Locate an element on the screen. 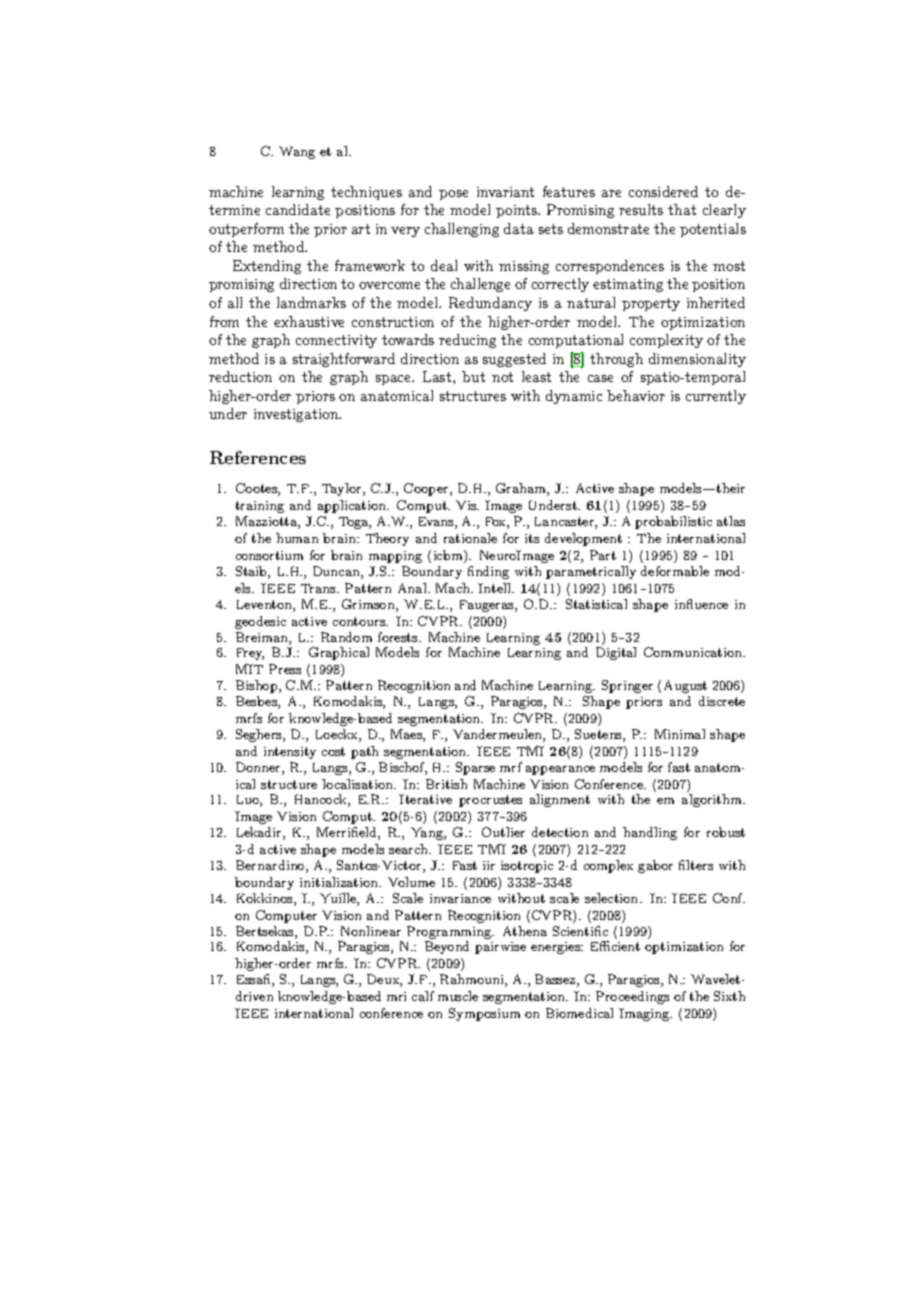 This screenshot has height=1308, width=924. Nonlinear is located at coordinates (371, 931).
